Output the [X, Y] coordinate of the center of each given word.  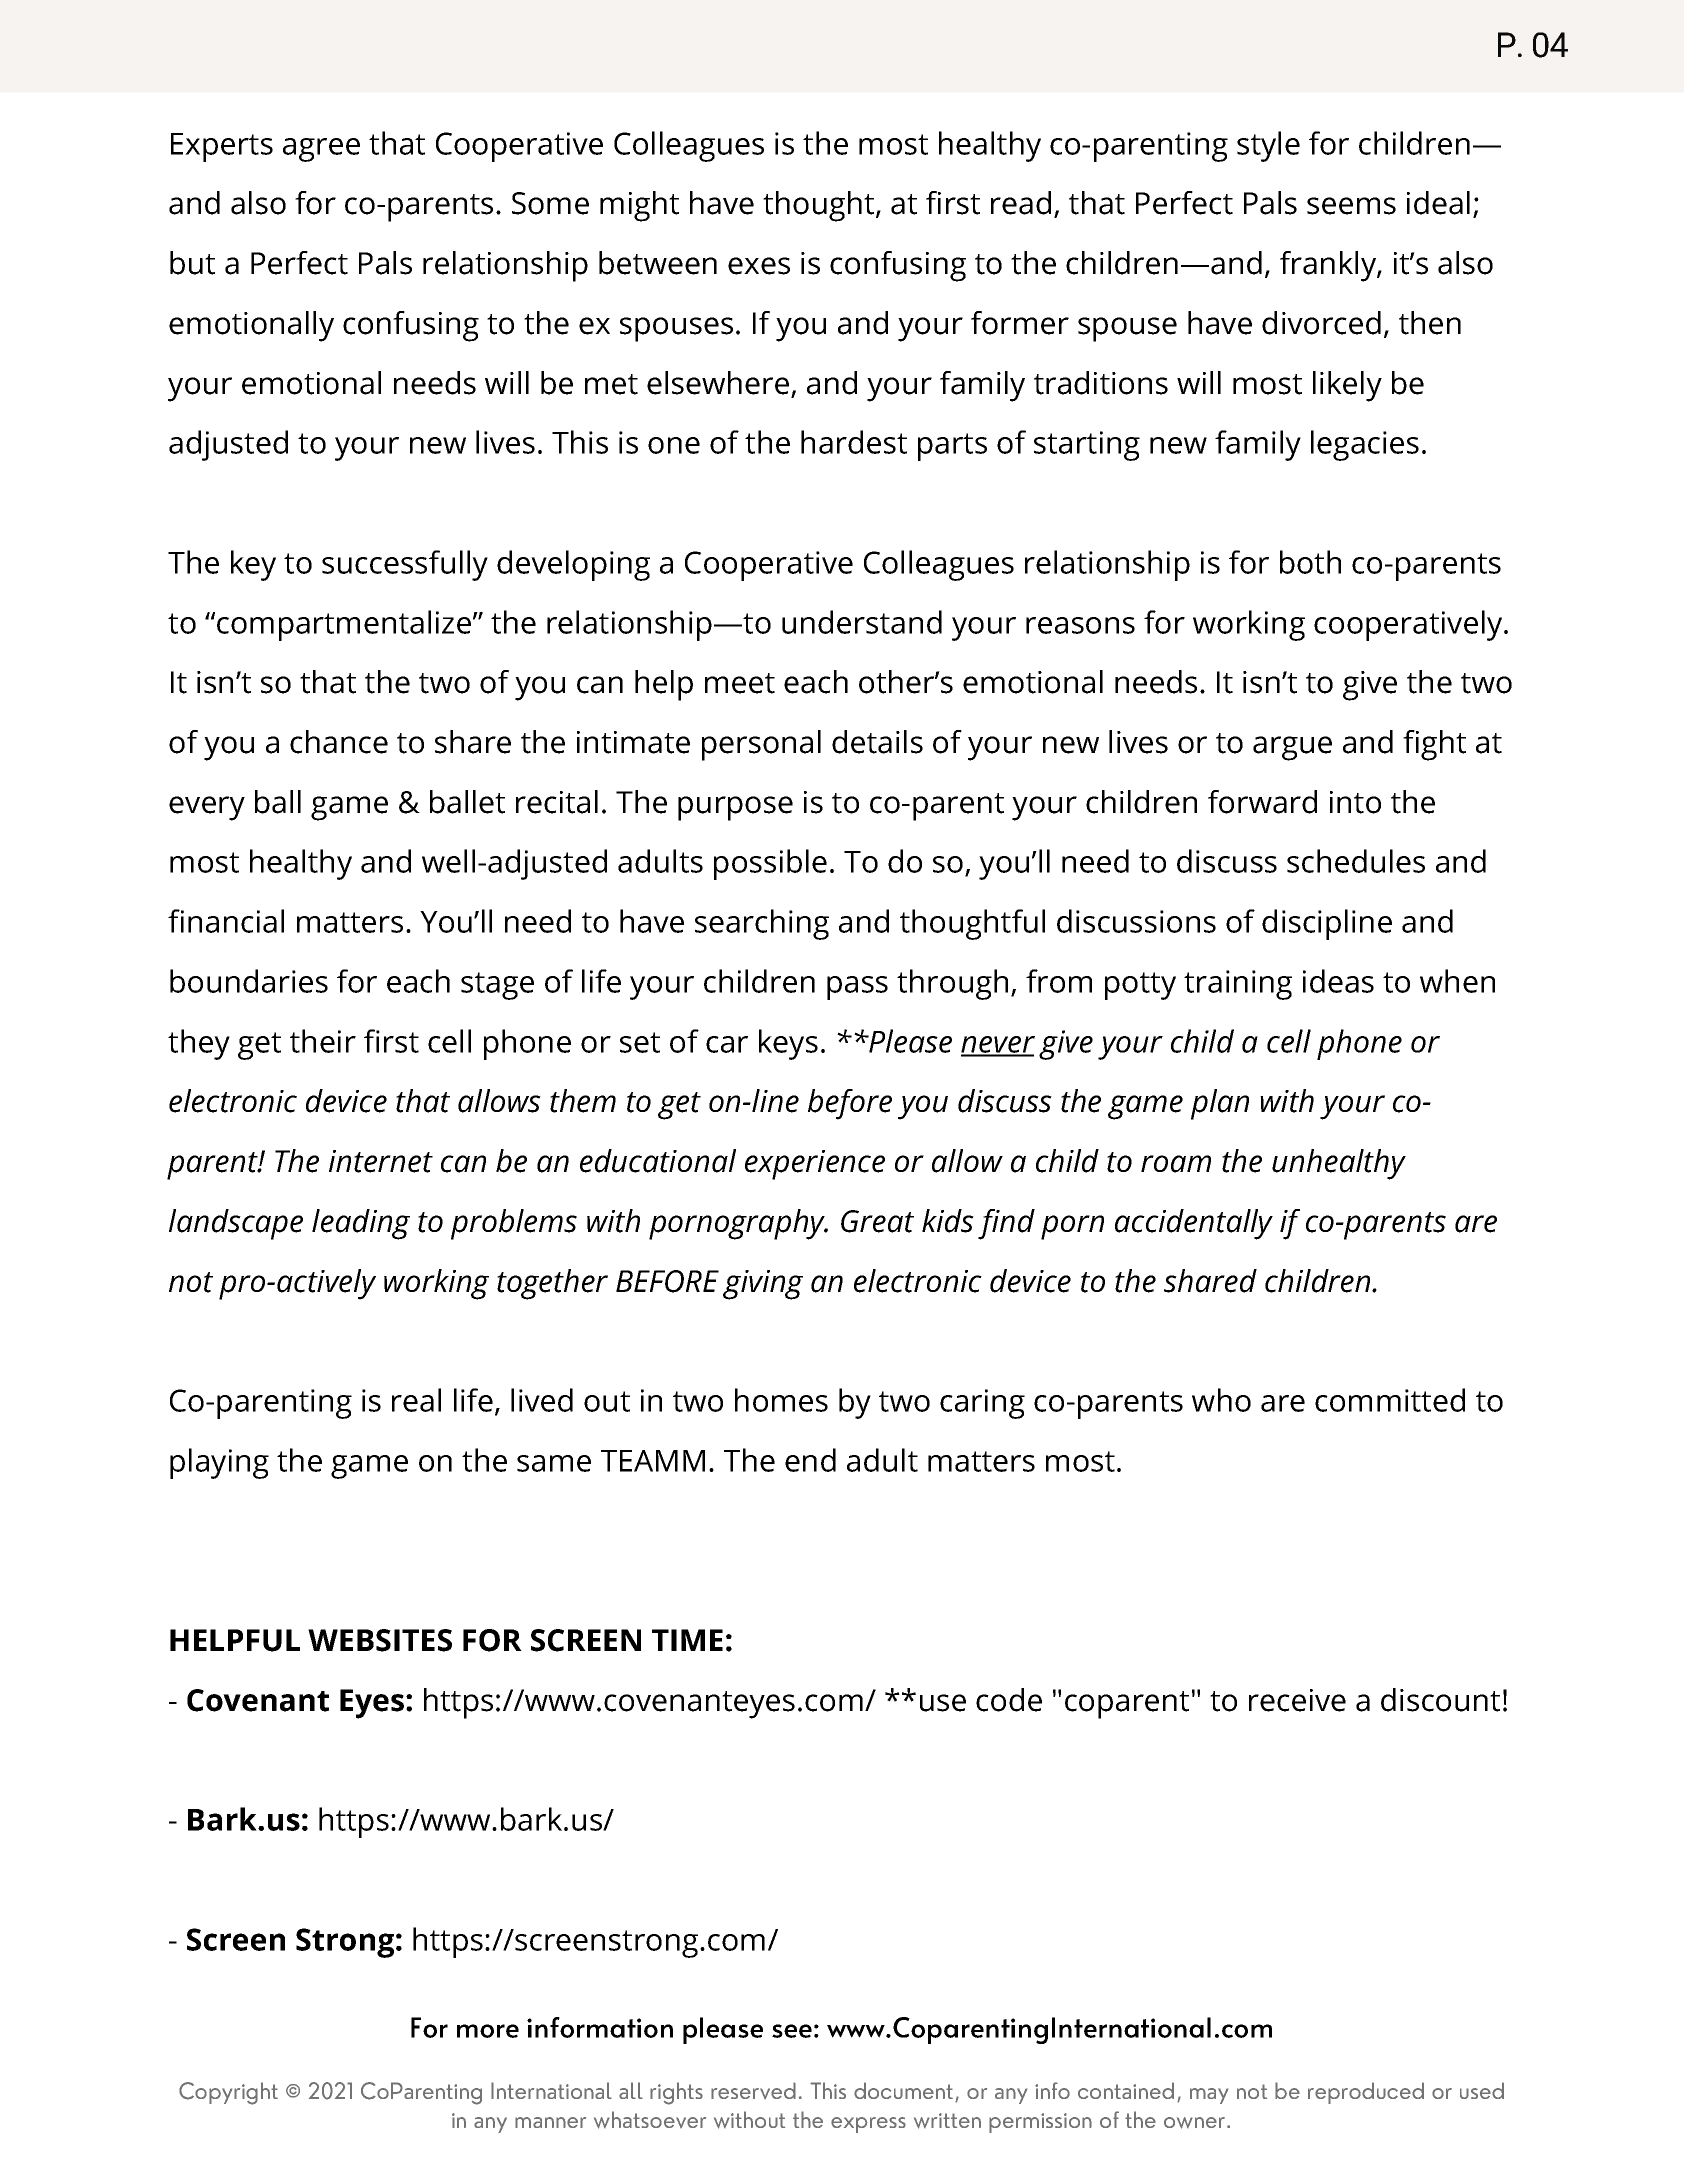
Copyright [228, 2093]
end [810, 1460]
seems [1351, 206]
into [1355, 802]
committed [1390, 1400]
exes [759, 266]
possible [770, 864]
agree [321, 150]
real [416, 1400]
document [903, 2090]
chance [339, 742]
